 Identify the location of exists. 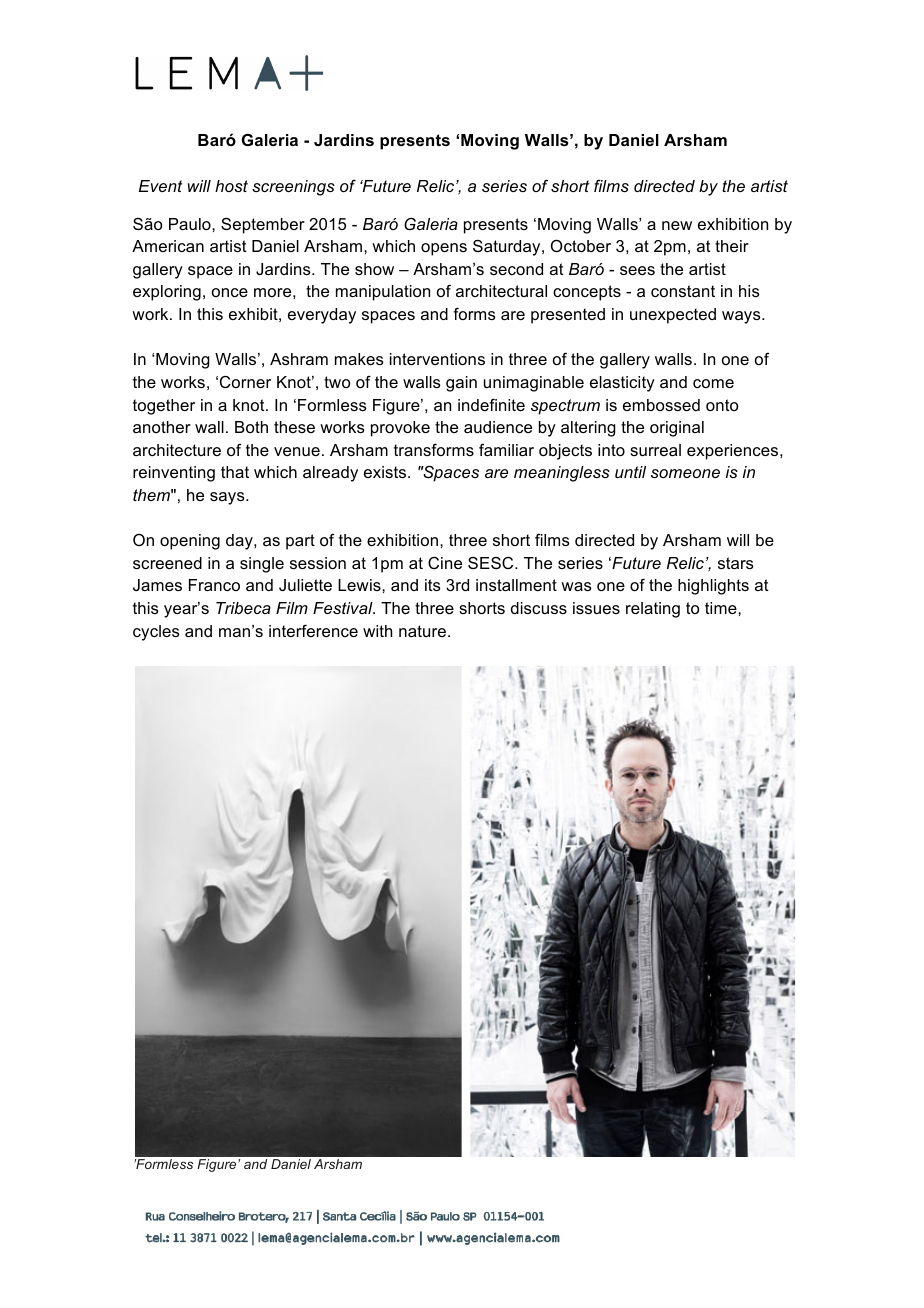
(386, 472).
